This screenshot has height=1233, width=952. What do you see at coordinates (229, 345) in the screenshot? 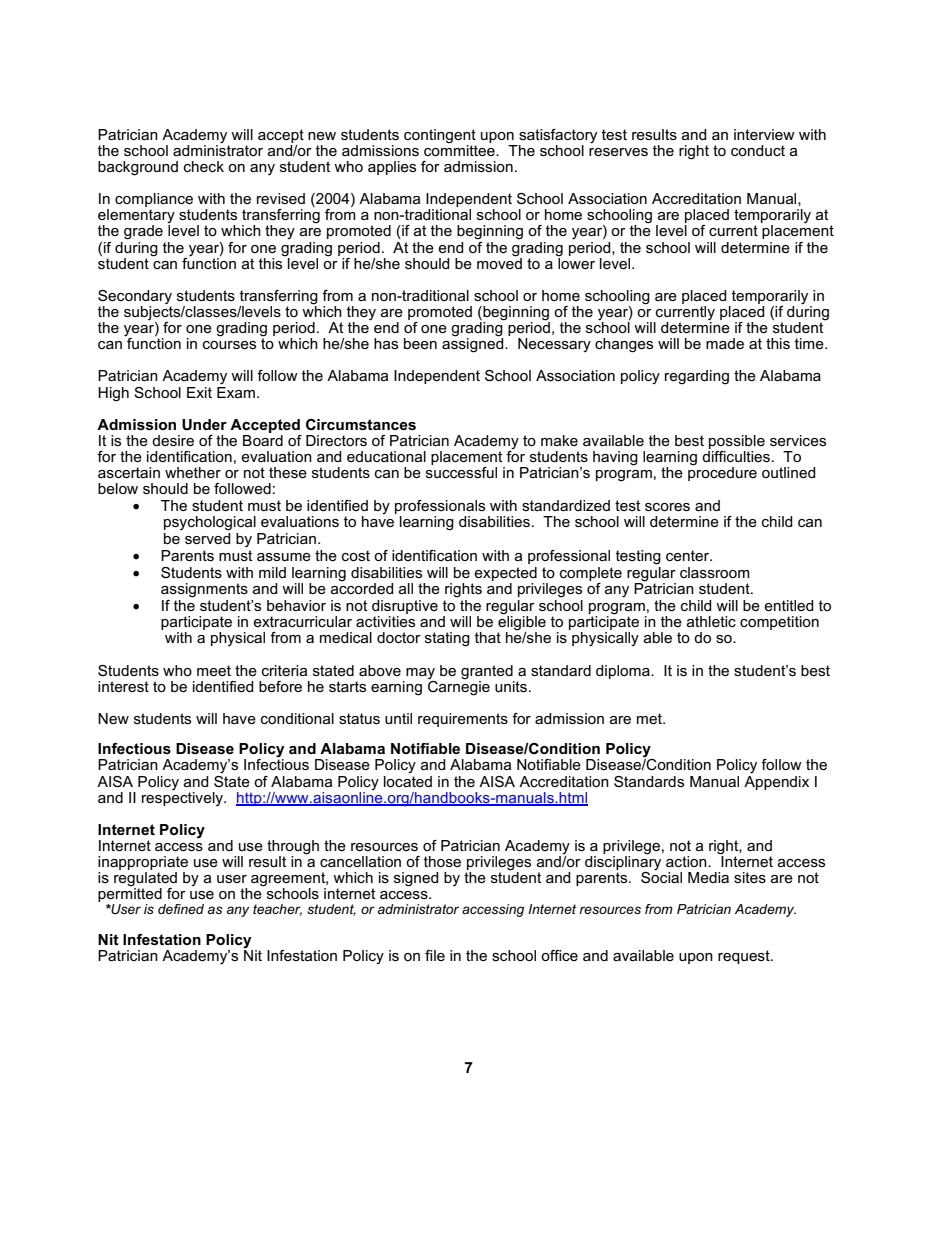
I see `courses` at bounding box center [229, 345].
